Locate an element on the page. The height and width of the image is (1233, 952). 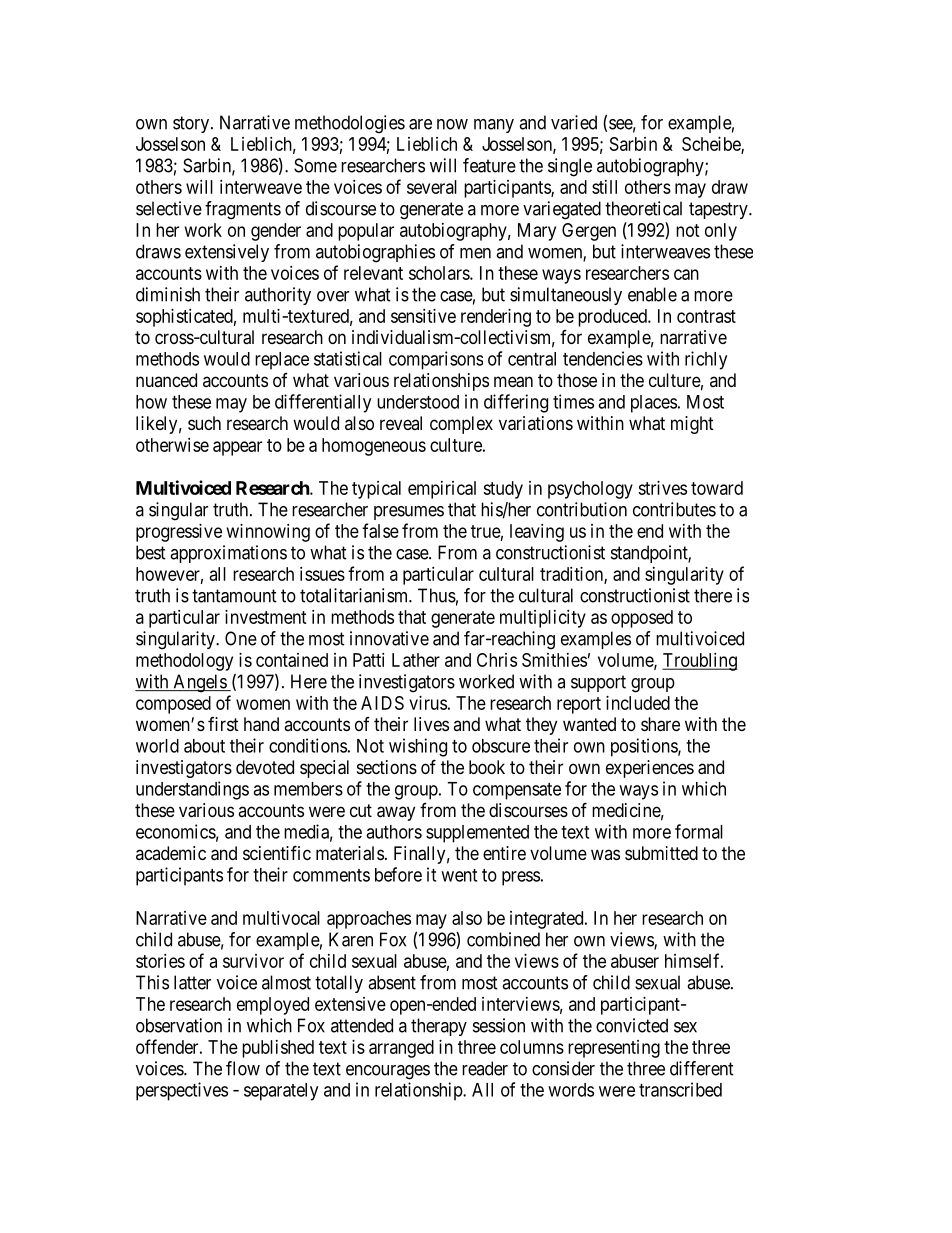
still is located at coordinates (604, 187).
